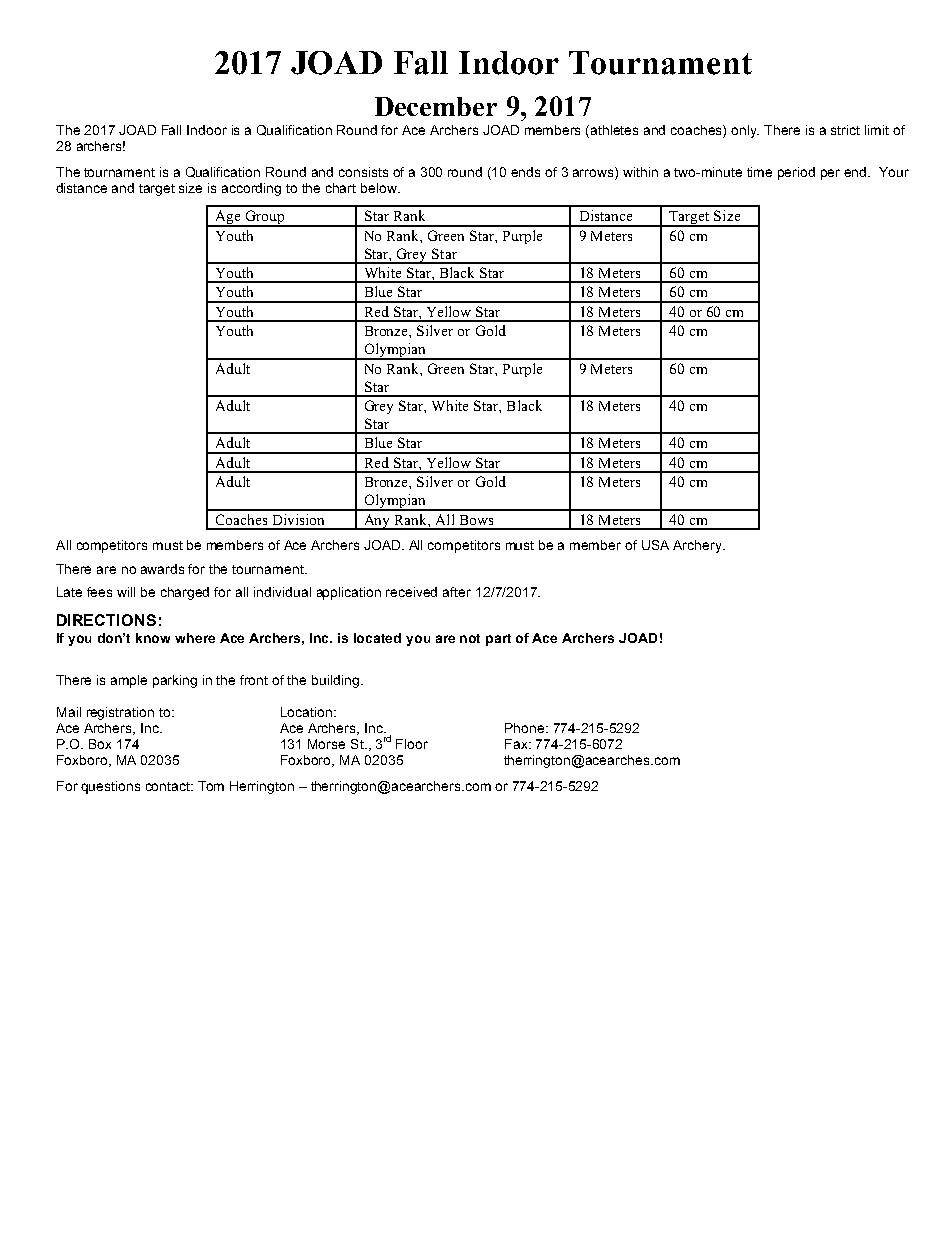  Describe the element at coordinates (185, 593) in the screenshot. I see `charged` at that location.
